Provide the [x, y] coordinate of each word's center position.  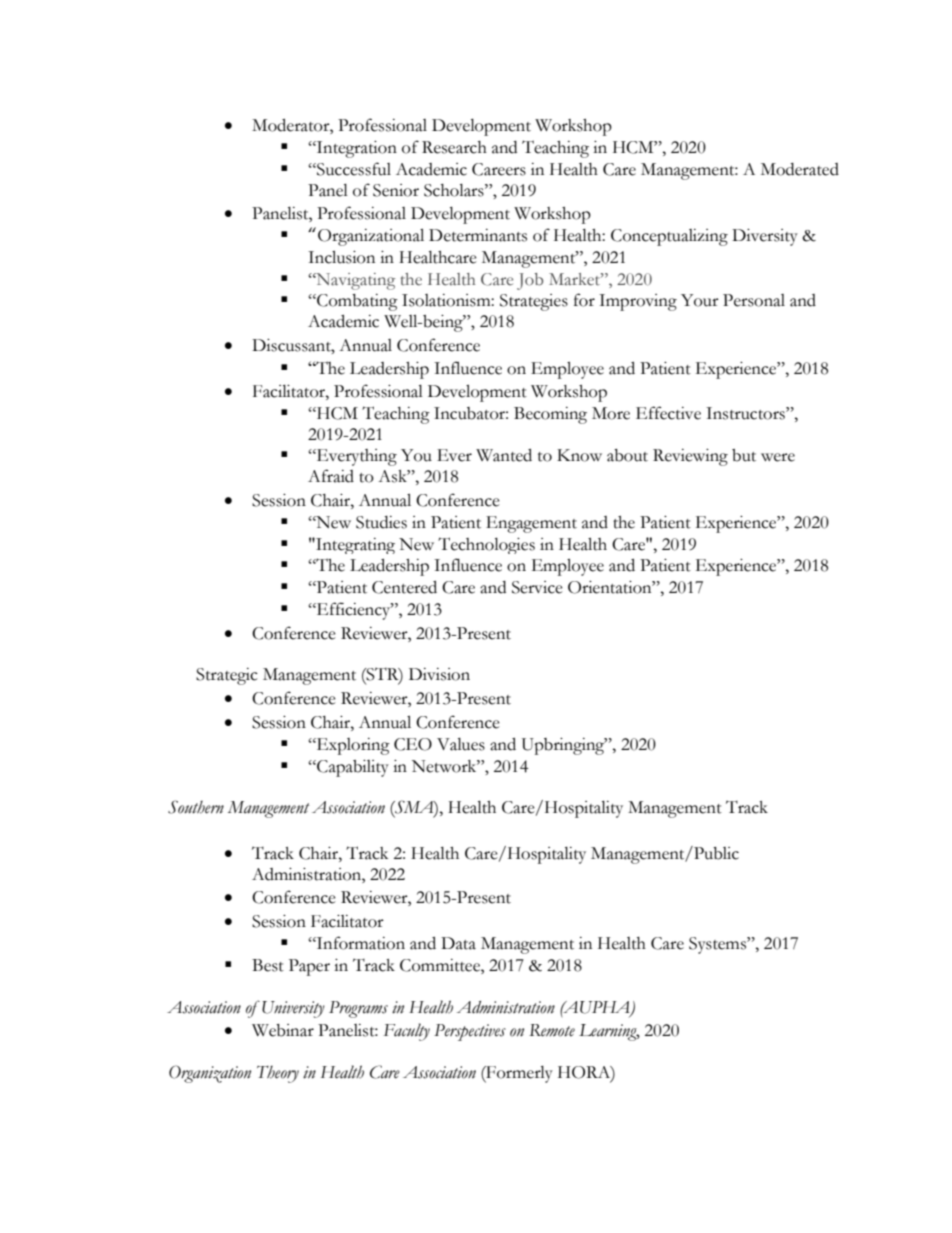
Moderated [800, 169]
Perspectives [470, 1032]
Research [454, 147]
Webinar [283, 1030]
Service [537, 587]
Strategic [227, 676]
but [744, 455]
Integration [356, 149]
